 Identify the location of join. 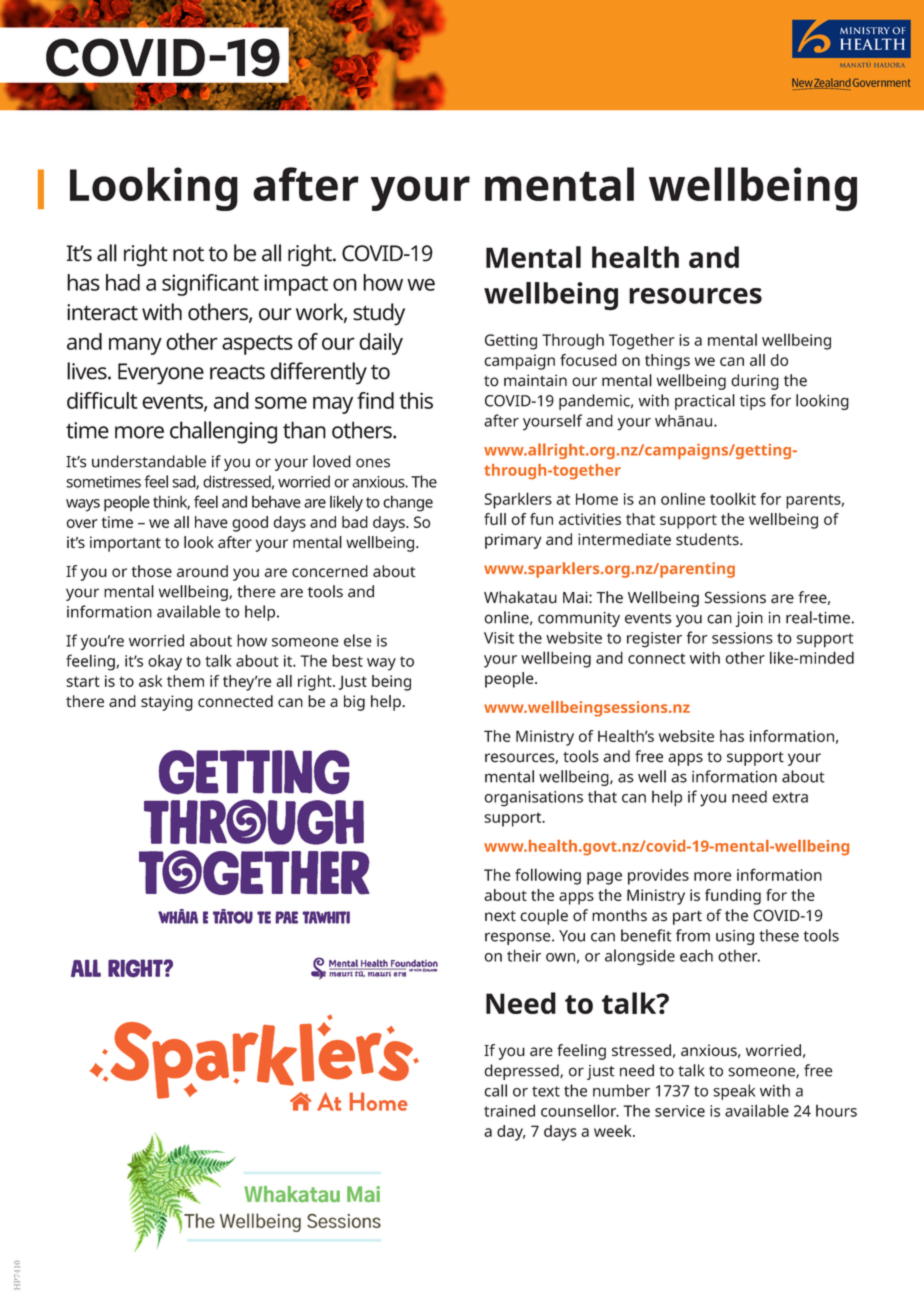
(749, 619).
